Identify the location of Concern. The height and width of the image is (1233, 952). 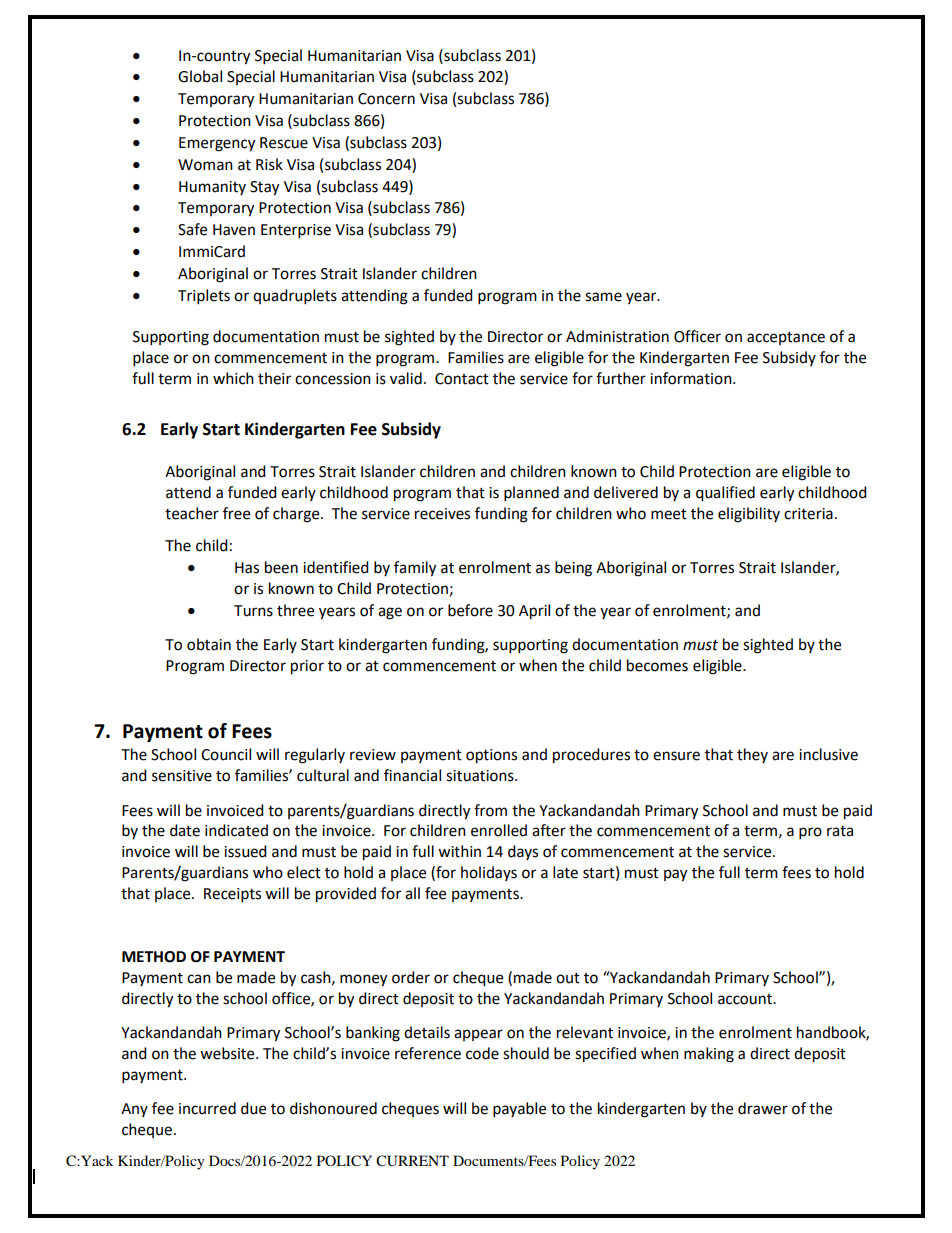
(386, 99).
